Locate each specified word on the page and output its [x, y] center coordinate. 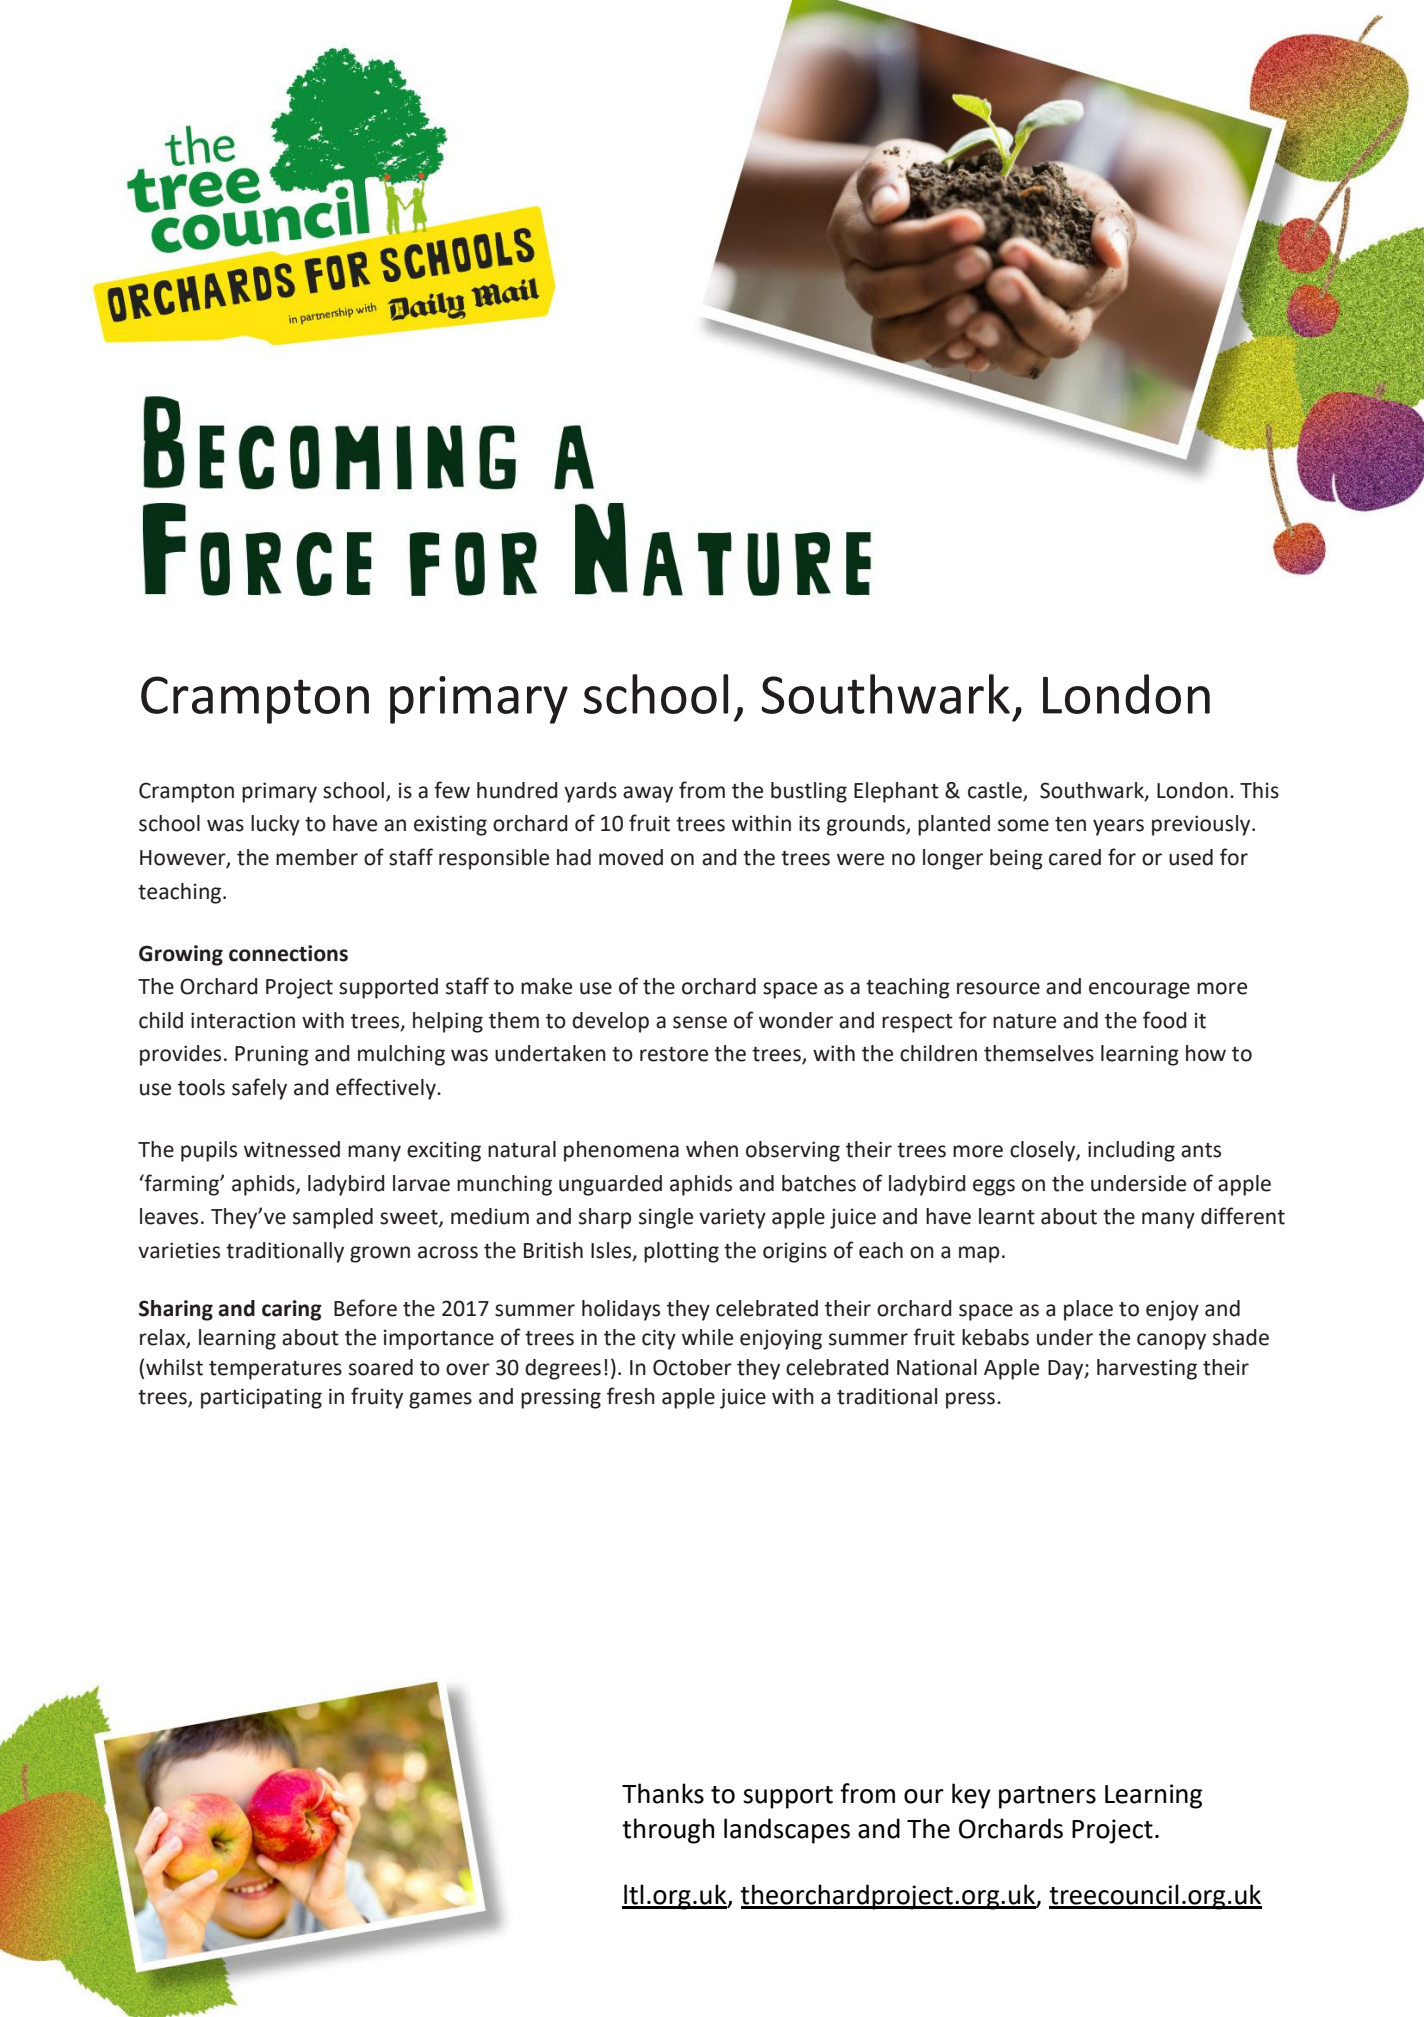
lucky [275, 825]
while [707, 1337]
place [1088, 1310]
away [648, 794]
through [668, 1831]
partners [1047, 1797]
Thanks [663, 1793]
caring [292, 1310]
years [1118, 827]
